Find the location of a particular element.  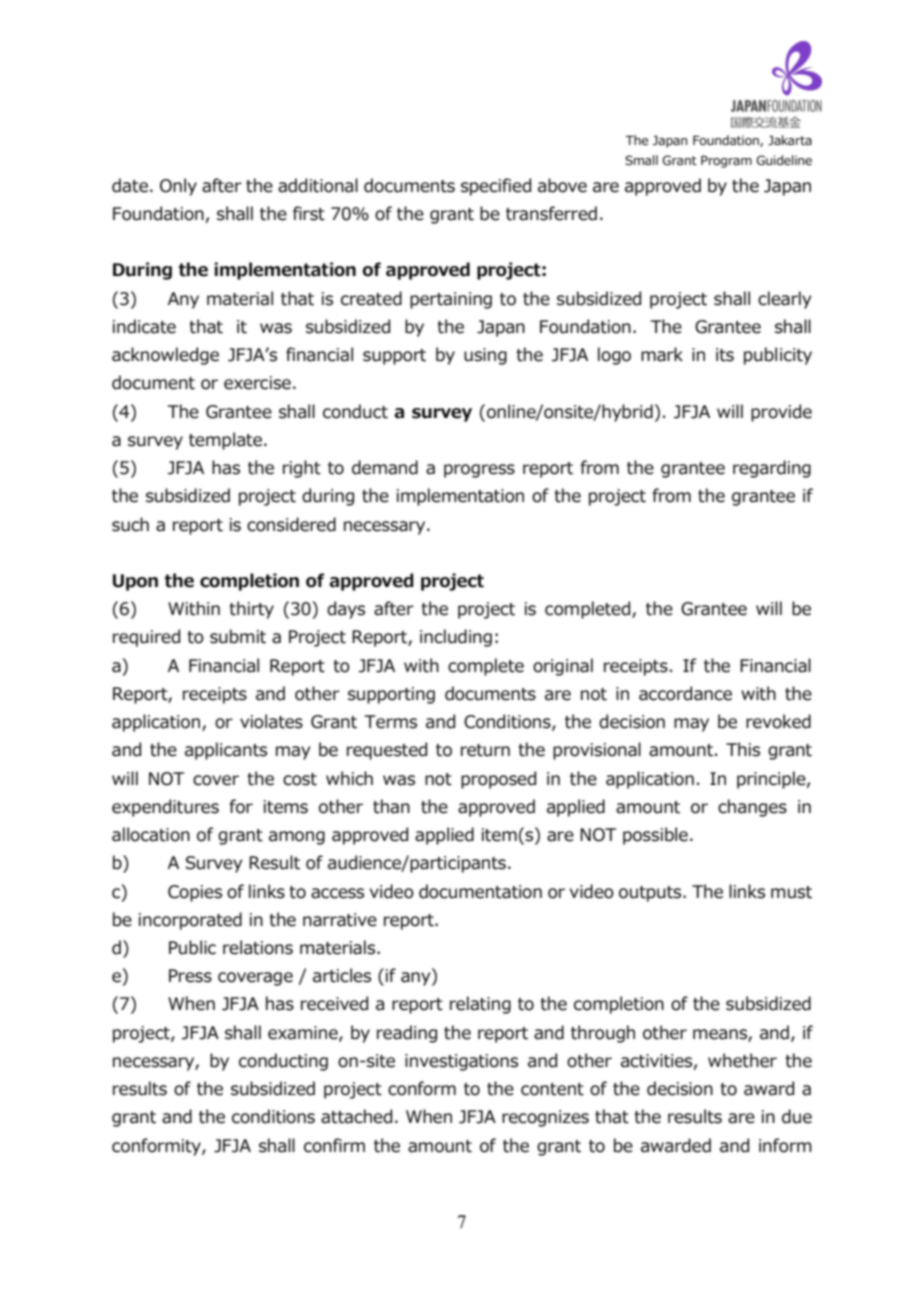

investigations is located at coordinates (461, 1062).
